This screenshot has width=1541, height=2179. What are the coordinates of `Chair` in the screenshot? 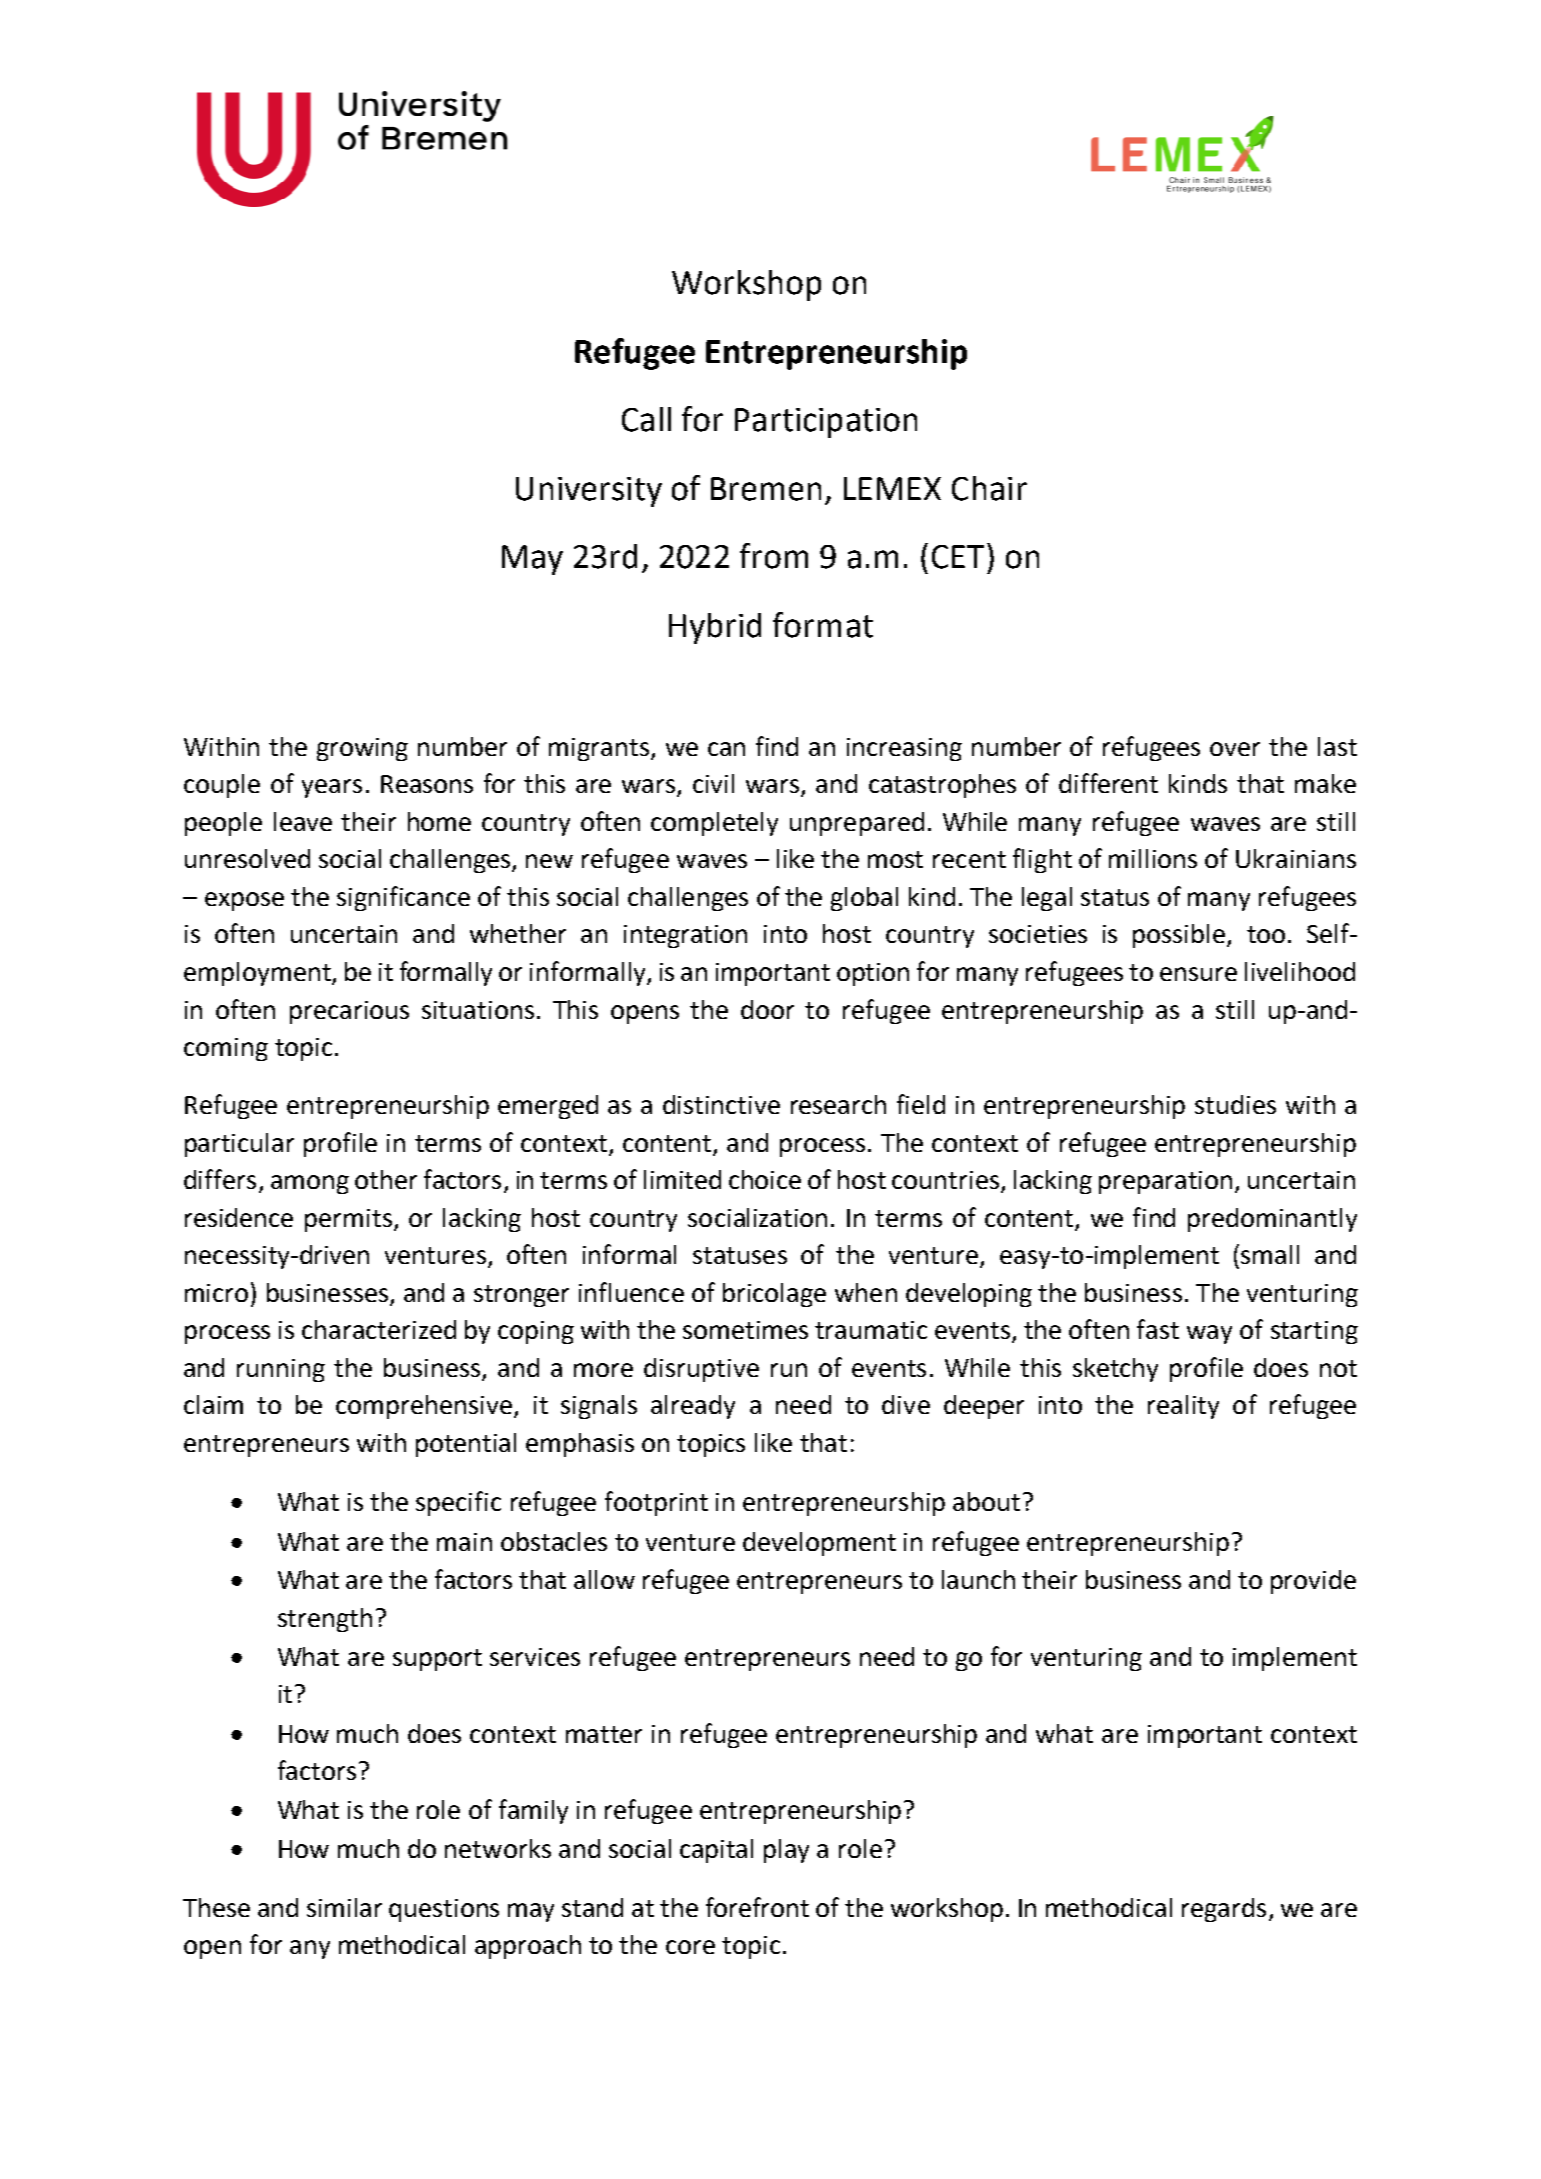 It's located at (989, 488).
